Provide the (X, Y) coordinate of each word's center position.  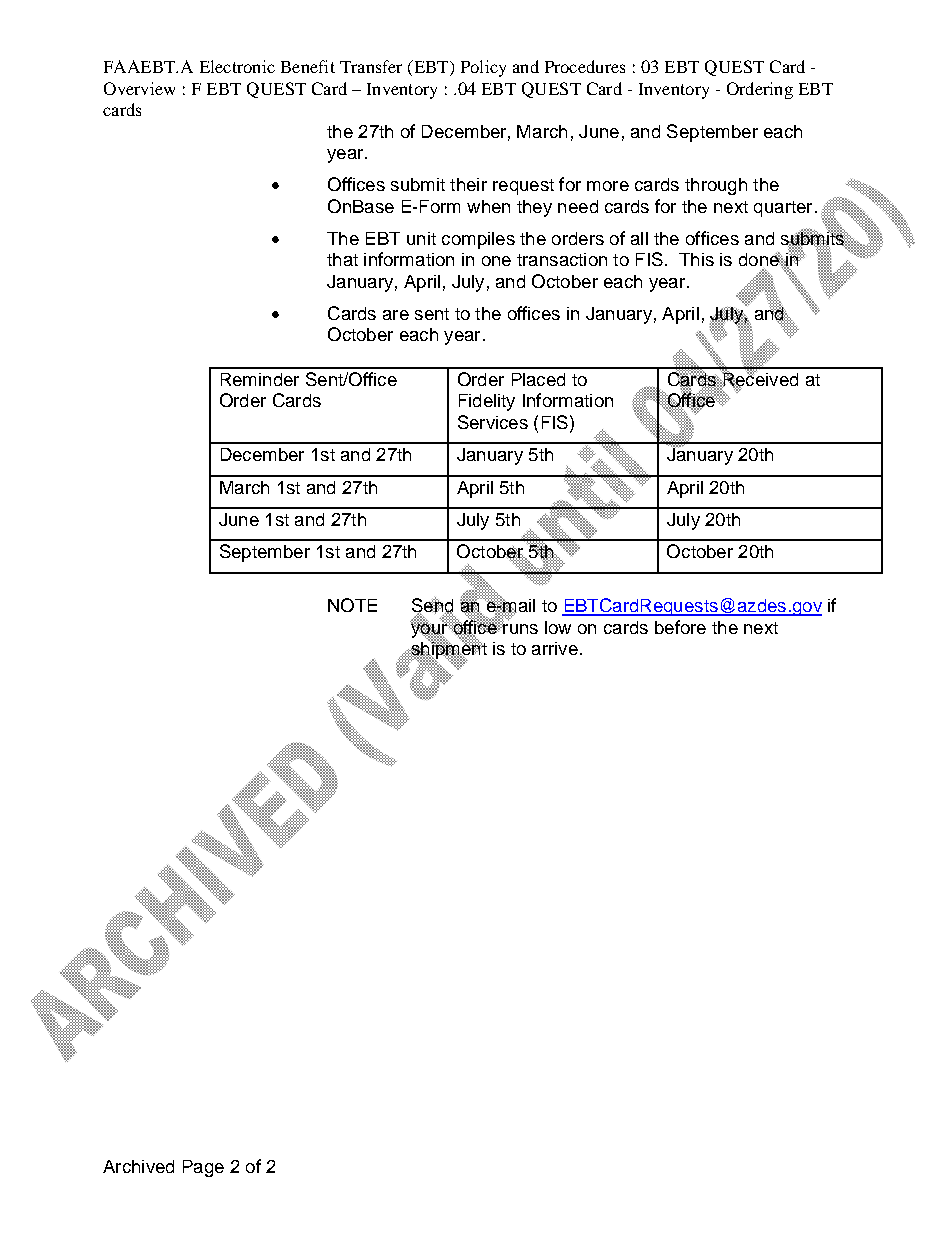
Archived (138, 1166)
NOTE (352, 605)
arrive (555, 648)
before (680, 627)
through (716, 186)
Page (203, 1168)
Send (432, 605)
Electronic (237, 66)
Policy (483, 68)
